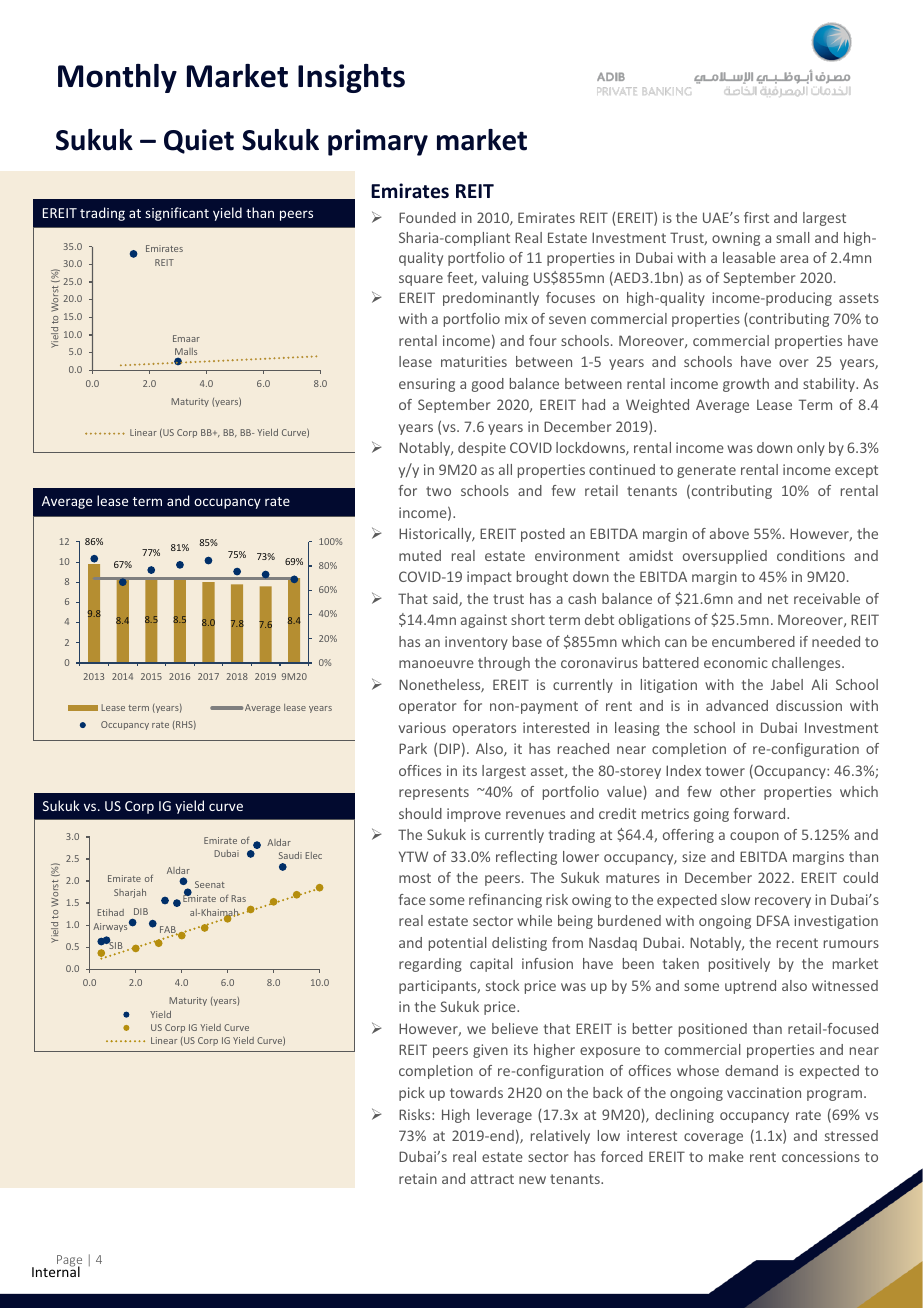 The image size is (924, 1308). Describe the element at coordinates (169, 931) in the image. I see `FAB` at that location.
